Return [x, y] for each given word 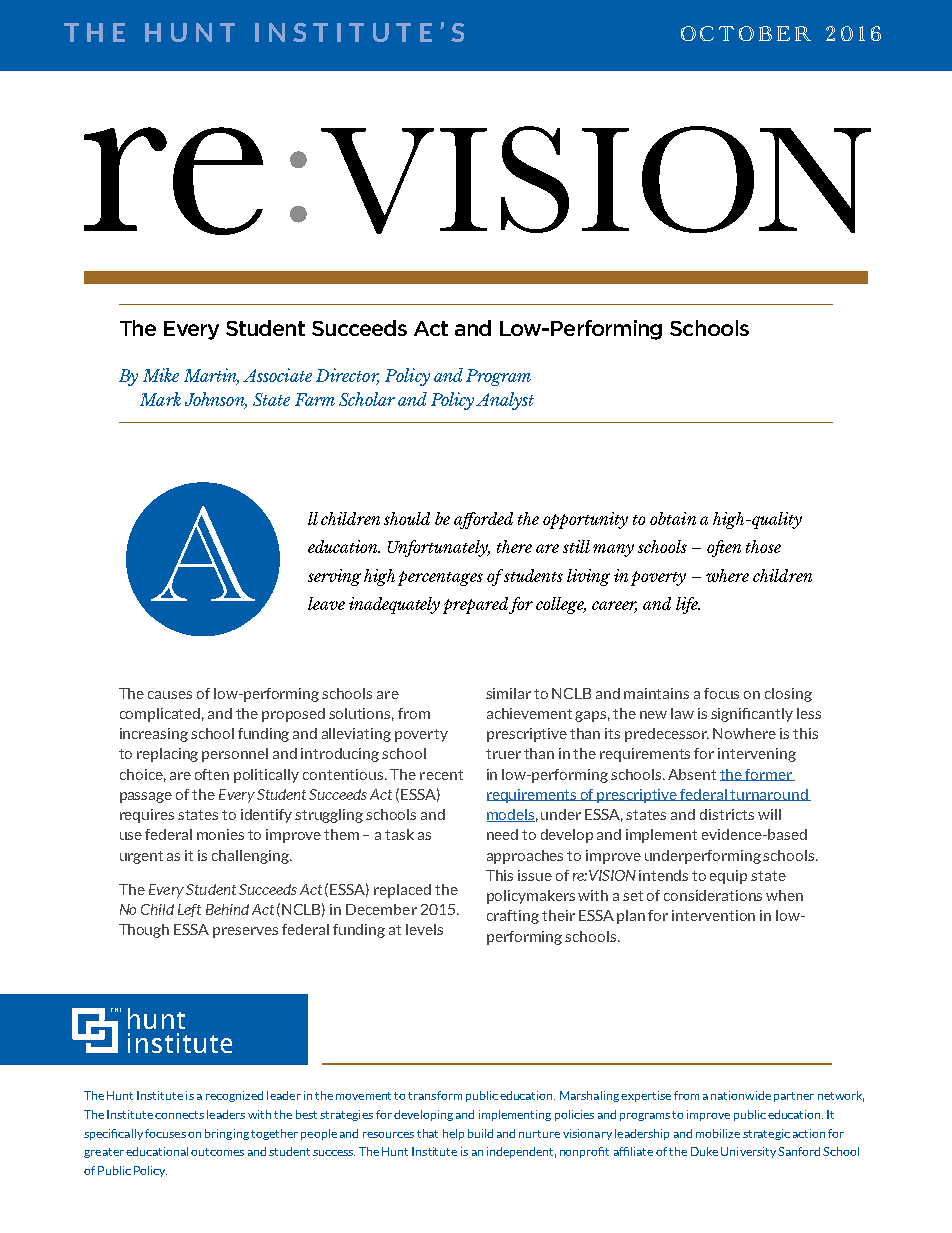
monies [220, 834]
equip [728, 877]
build [480, 1133]
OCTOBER [746, 33]
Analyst [505, 401]
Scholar [367, 399]
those [763, 546]
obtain [673, 518]
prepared [476, 605]
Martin [211, 376]
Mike [161, 375]
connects [179, 1115]
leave [326, 603]
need [502, 834]
